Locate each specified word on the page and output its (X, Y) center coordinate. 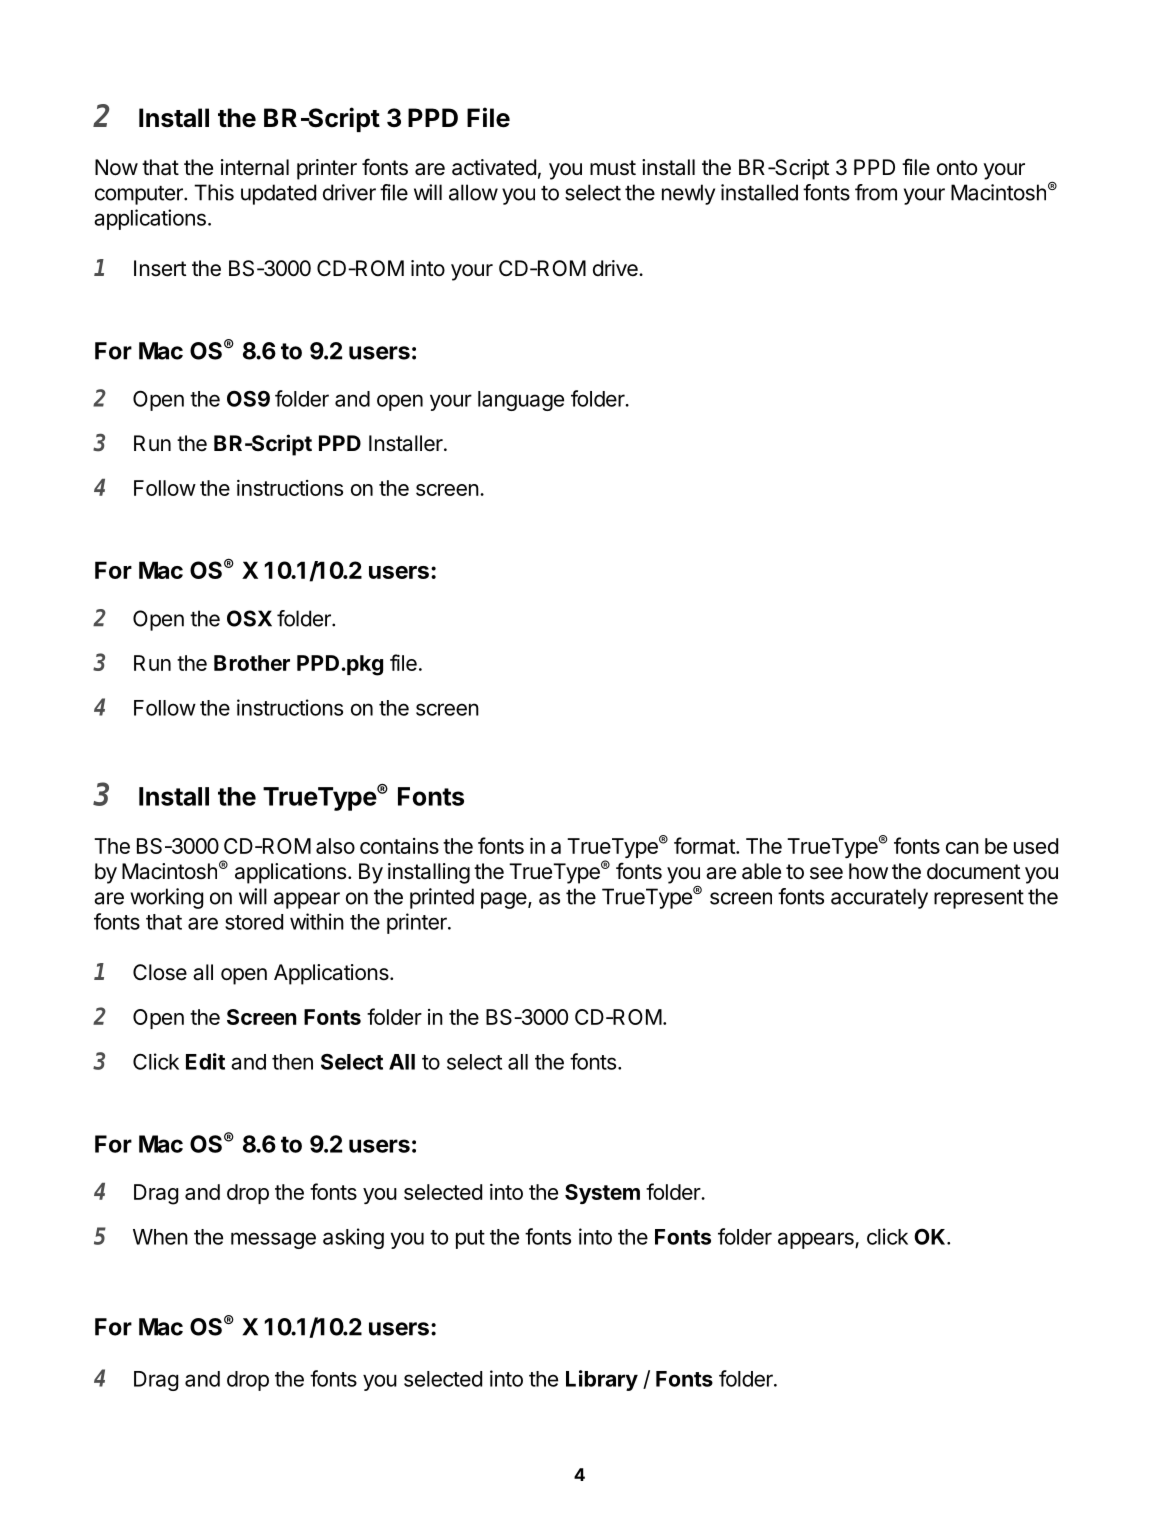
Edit (205, 1061)
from (876, 192)
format (705, 845)
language (521, 401)
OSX (249, 618)
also (335, 846)
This (214, 192)
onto (957, 167)
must (613, 168)
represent (979, 899)
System (602, 1194)
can (962, 848)
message (273, 1240)
